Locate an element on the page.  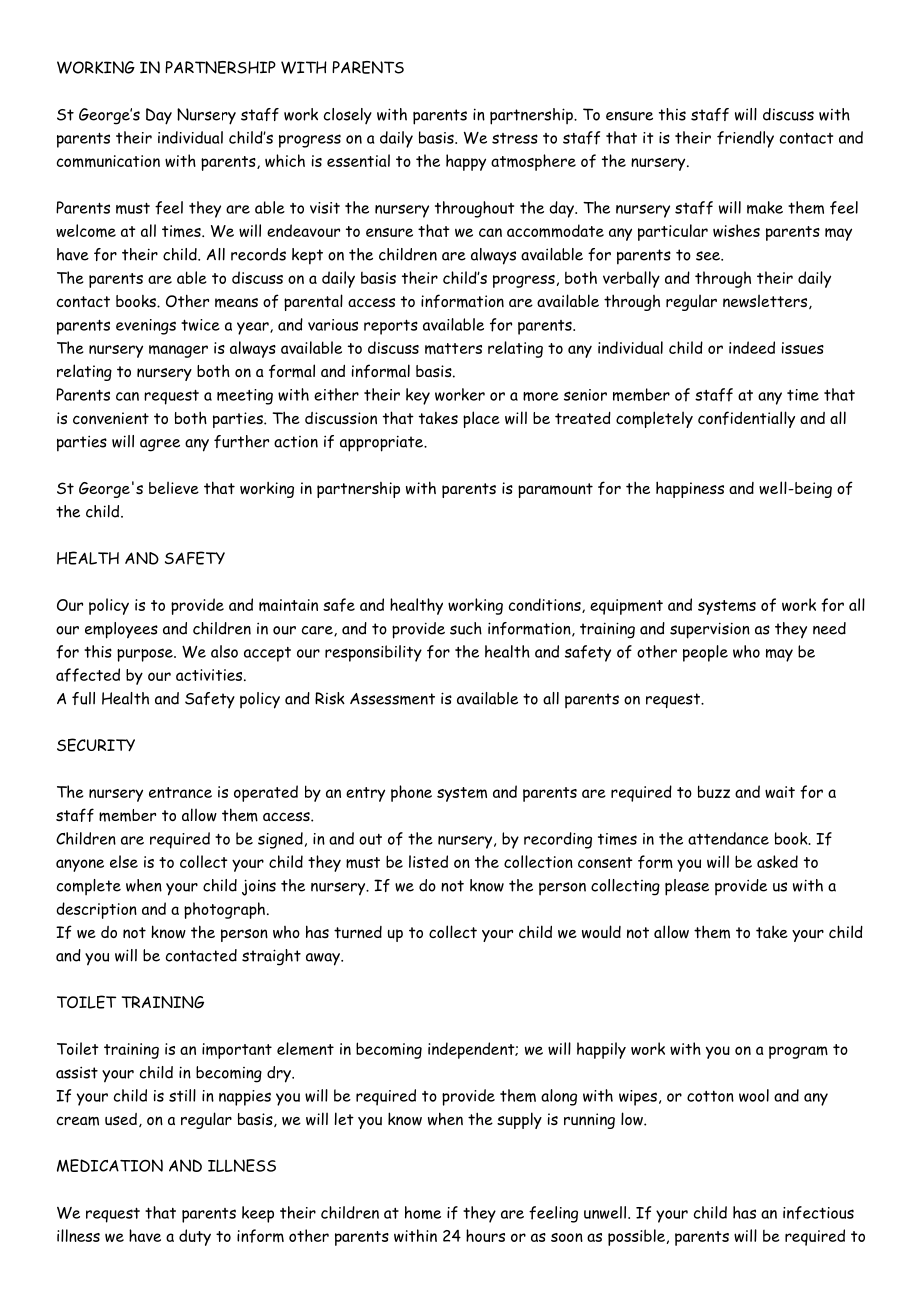
infectious is located at coordinates (818, 1213).
